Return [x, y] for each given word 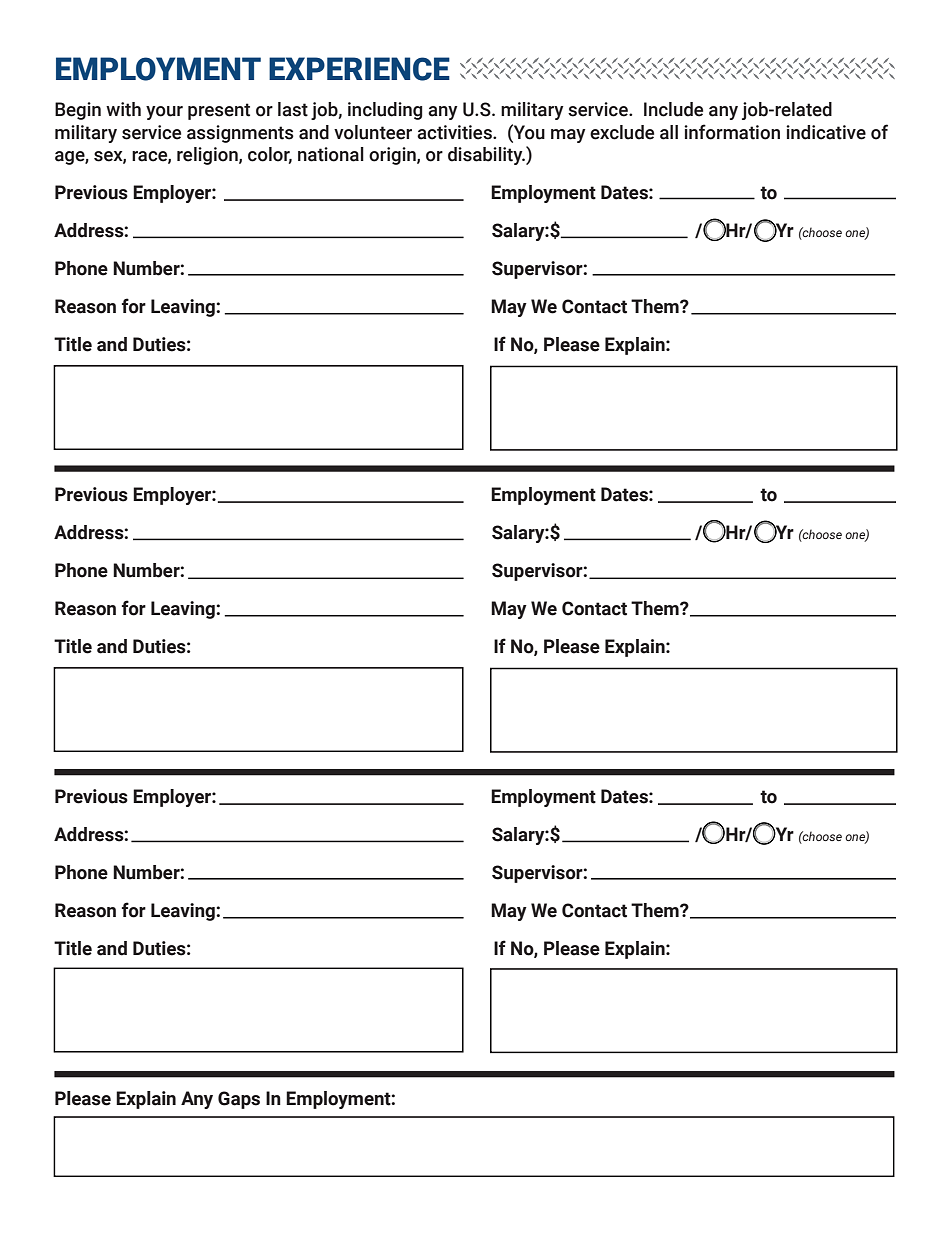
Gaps [239, 1100]
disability [486, 156]
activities [455, 132]
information [732, 132]
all [669, 132]
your [164, 113]
